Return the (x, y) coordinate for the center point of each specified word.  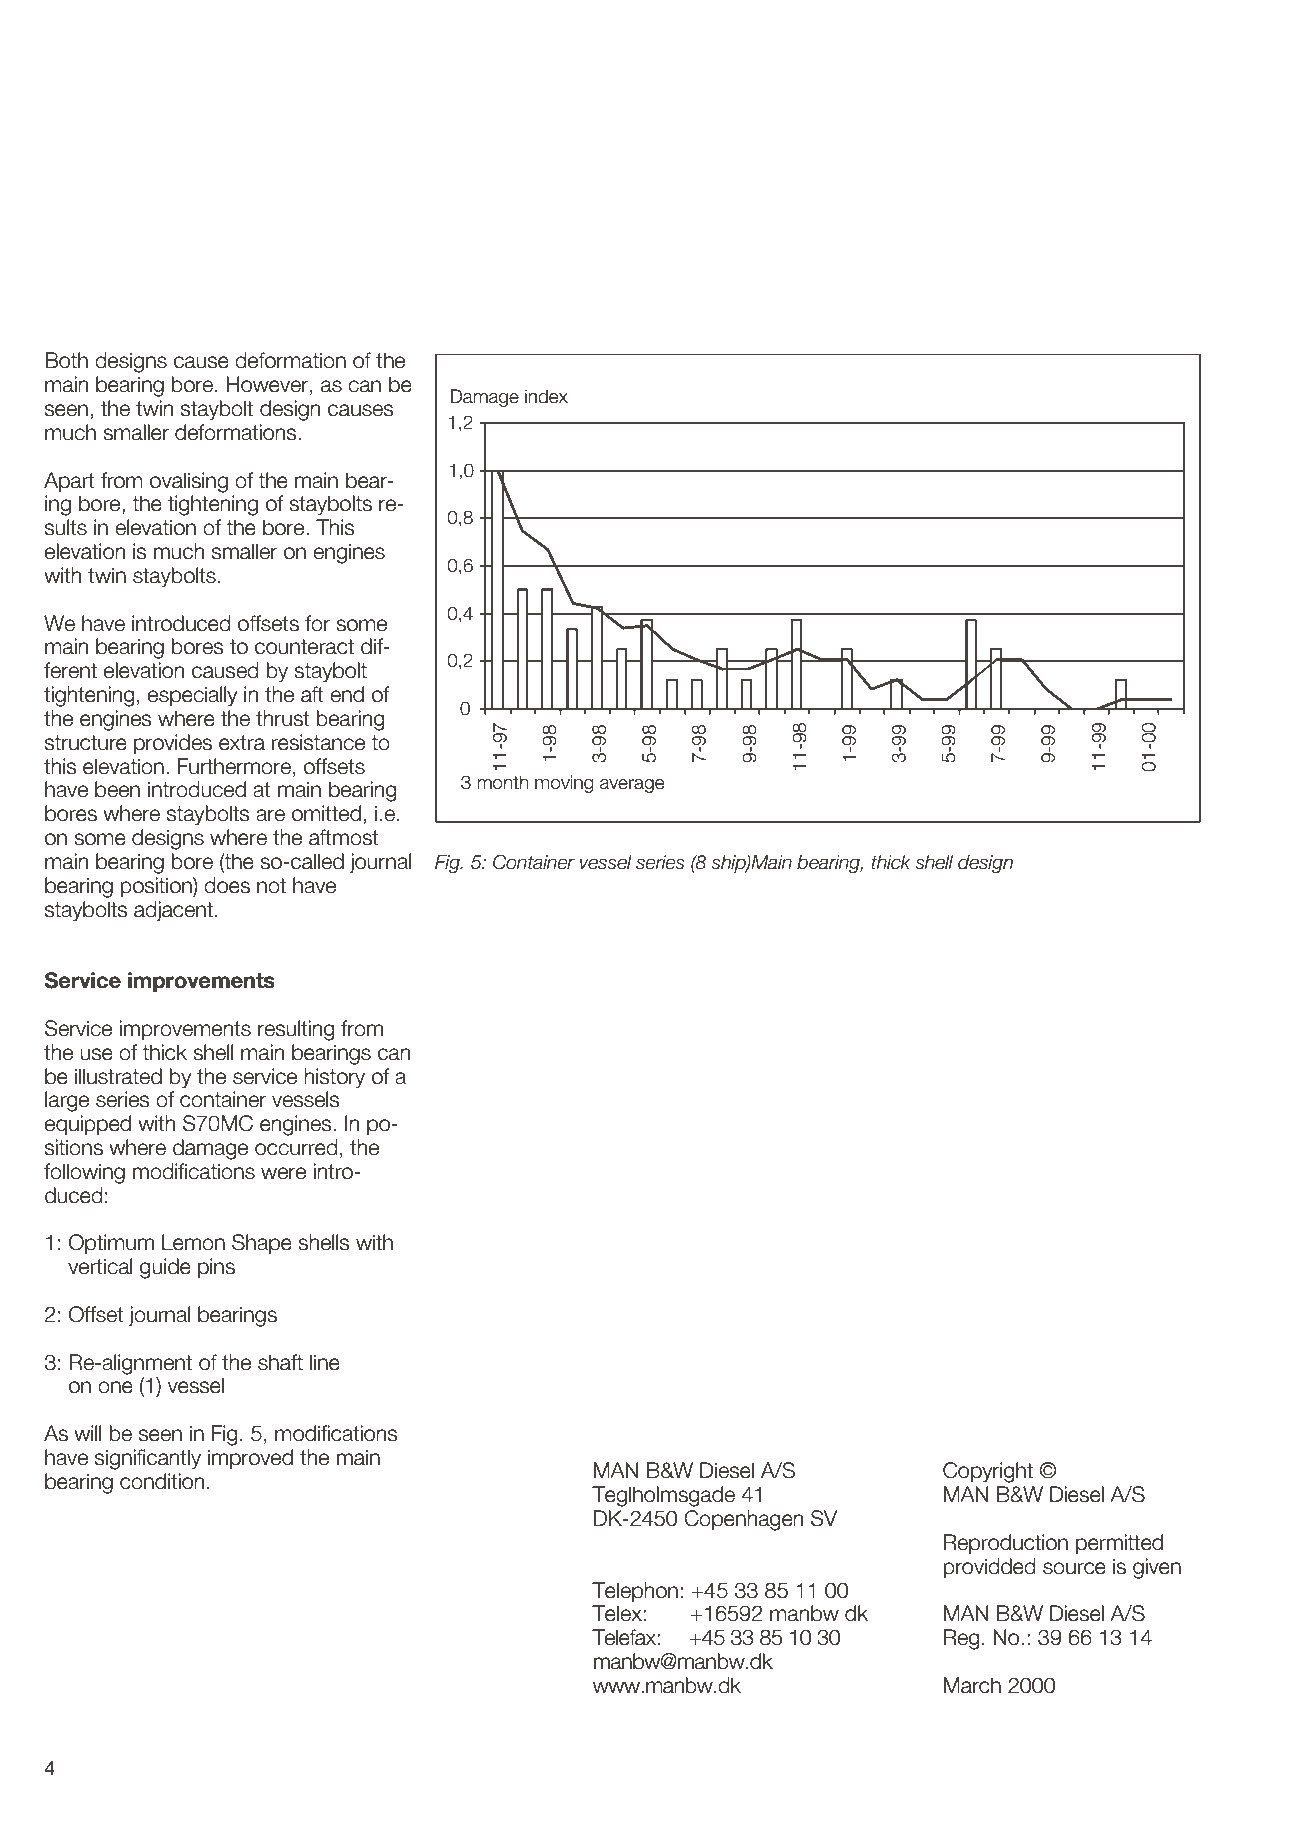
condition (162, 1481)
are (270, 815)
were (283, 1173)
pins (216, 1268)
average (632, 786)
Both (66, 360)
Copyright (988, 1472)
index (546, 396)
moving (564, 784)
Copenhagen (743, 1520)
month (503, 782)
